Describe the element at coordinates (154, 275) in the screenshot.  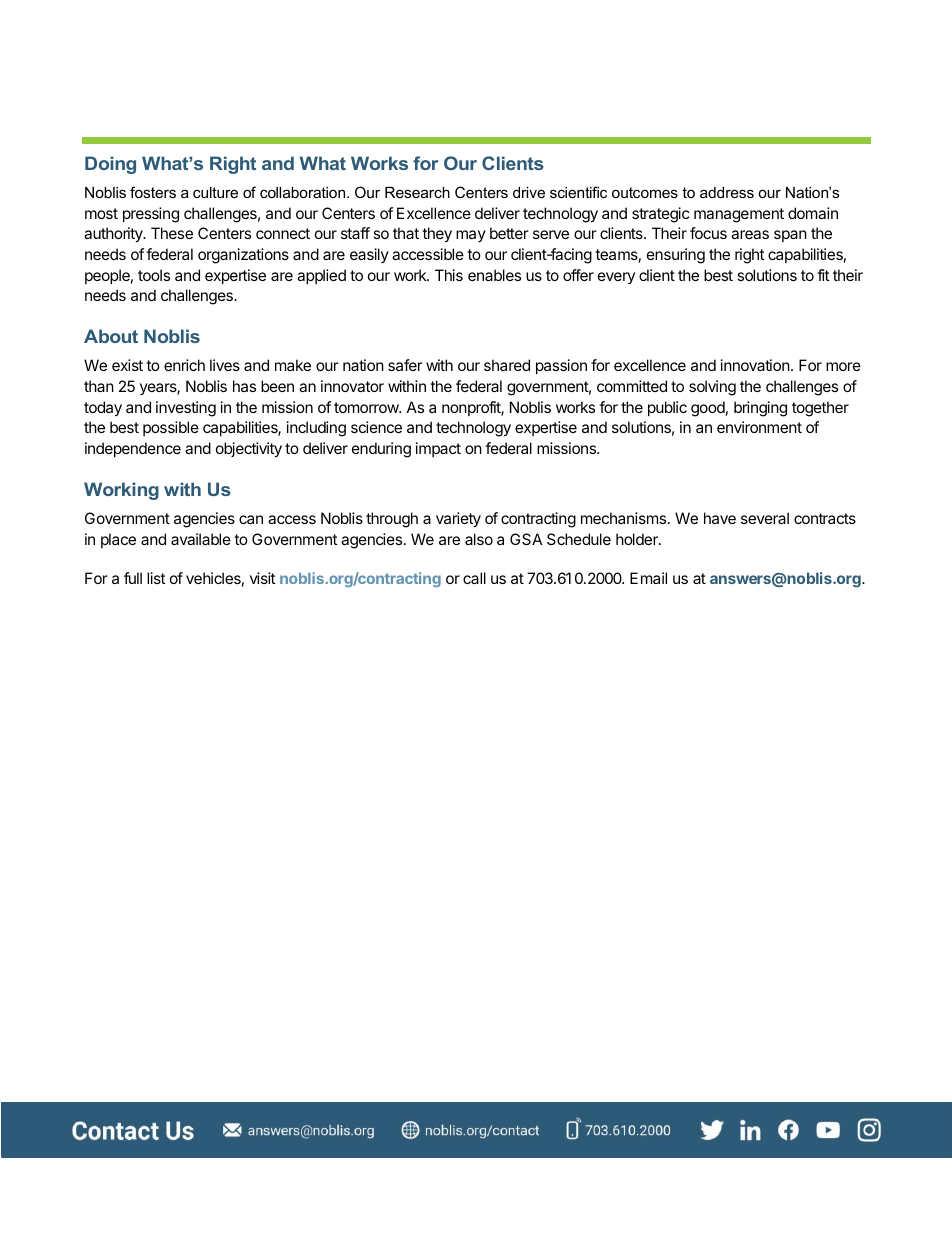
I see `tools` at that location.
